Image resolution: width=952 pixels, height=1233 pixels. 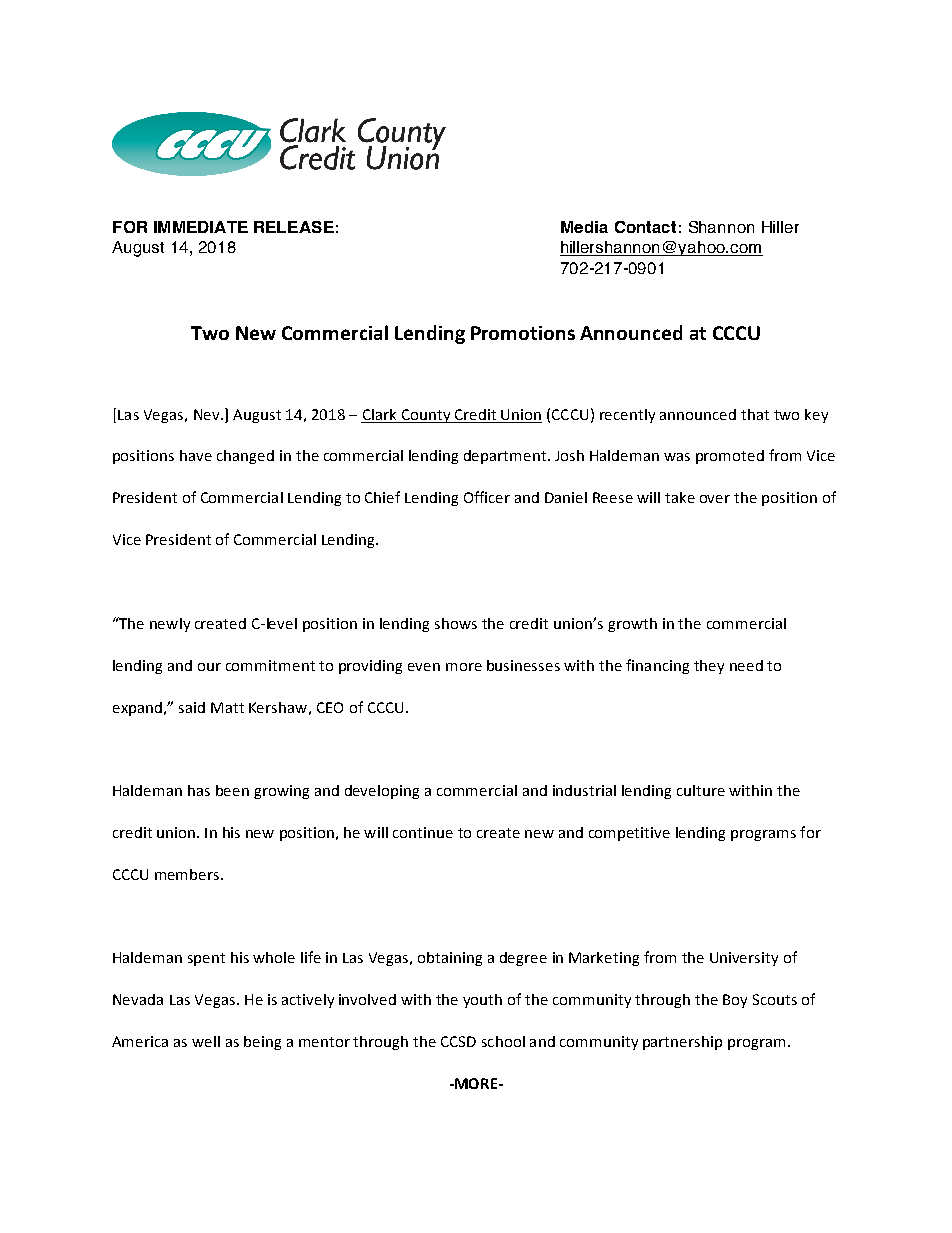 I want to click on been, so click(x=232, y=790).
